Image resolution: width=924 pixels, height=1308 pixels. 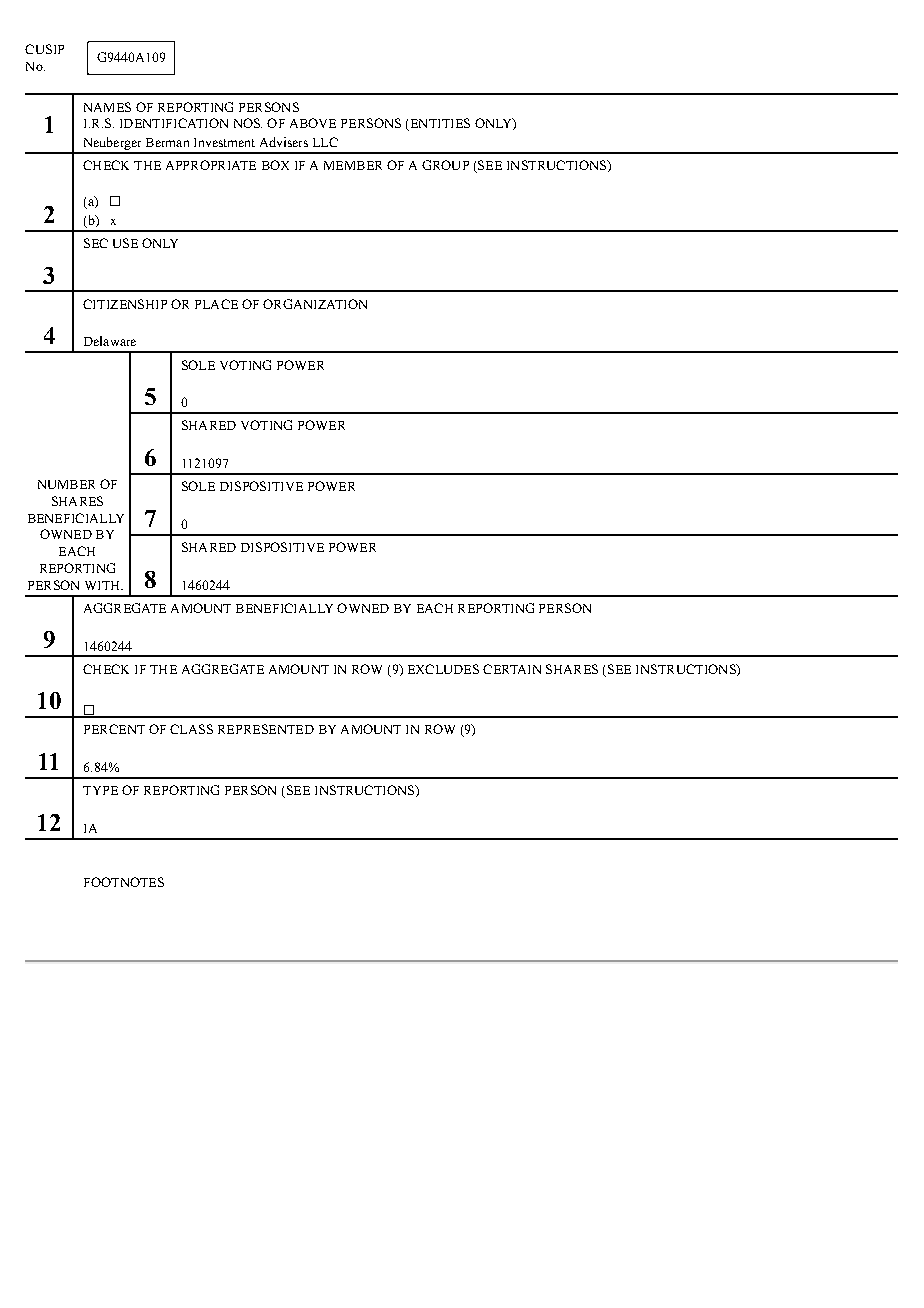 What do you see at coordinates (66, 484) in the screenshot?
I see `NUMBER` at bounding box center [66, 484].
